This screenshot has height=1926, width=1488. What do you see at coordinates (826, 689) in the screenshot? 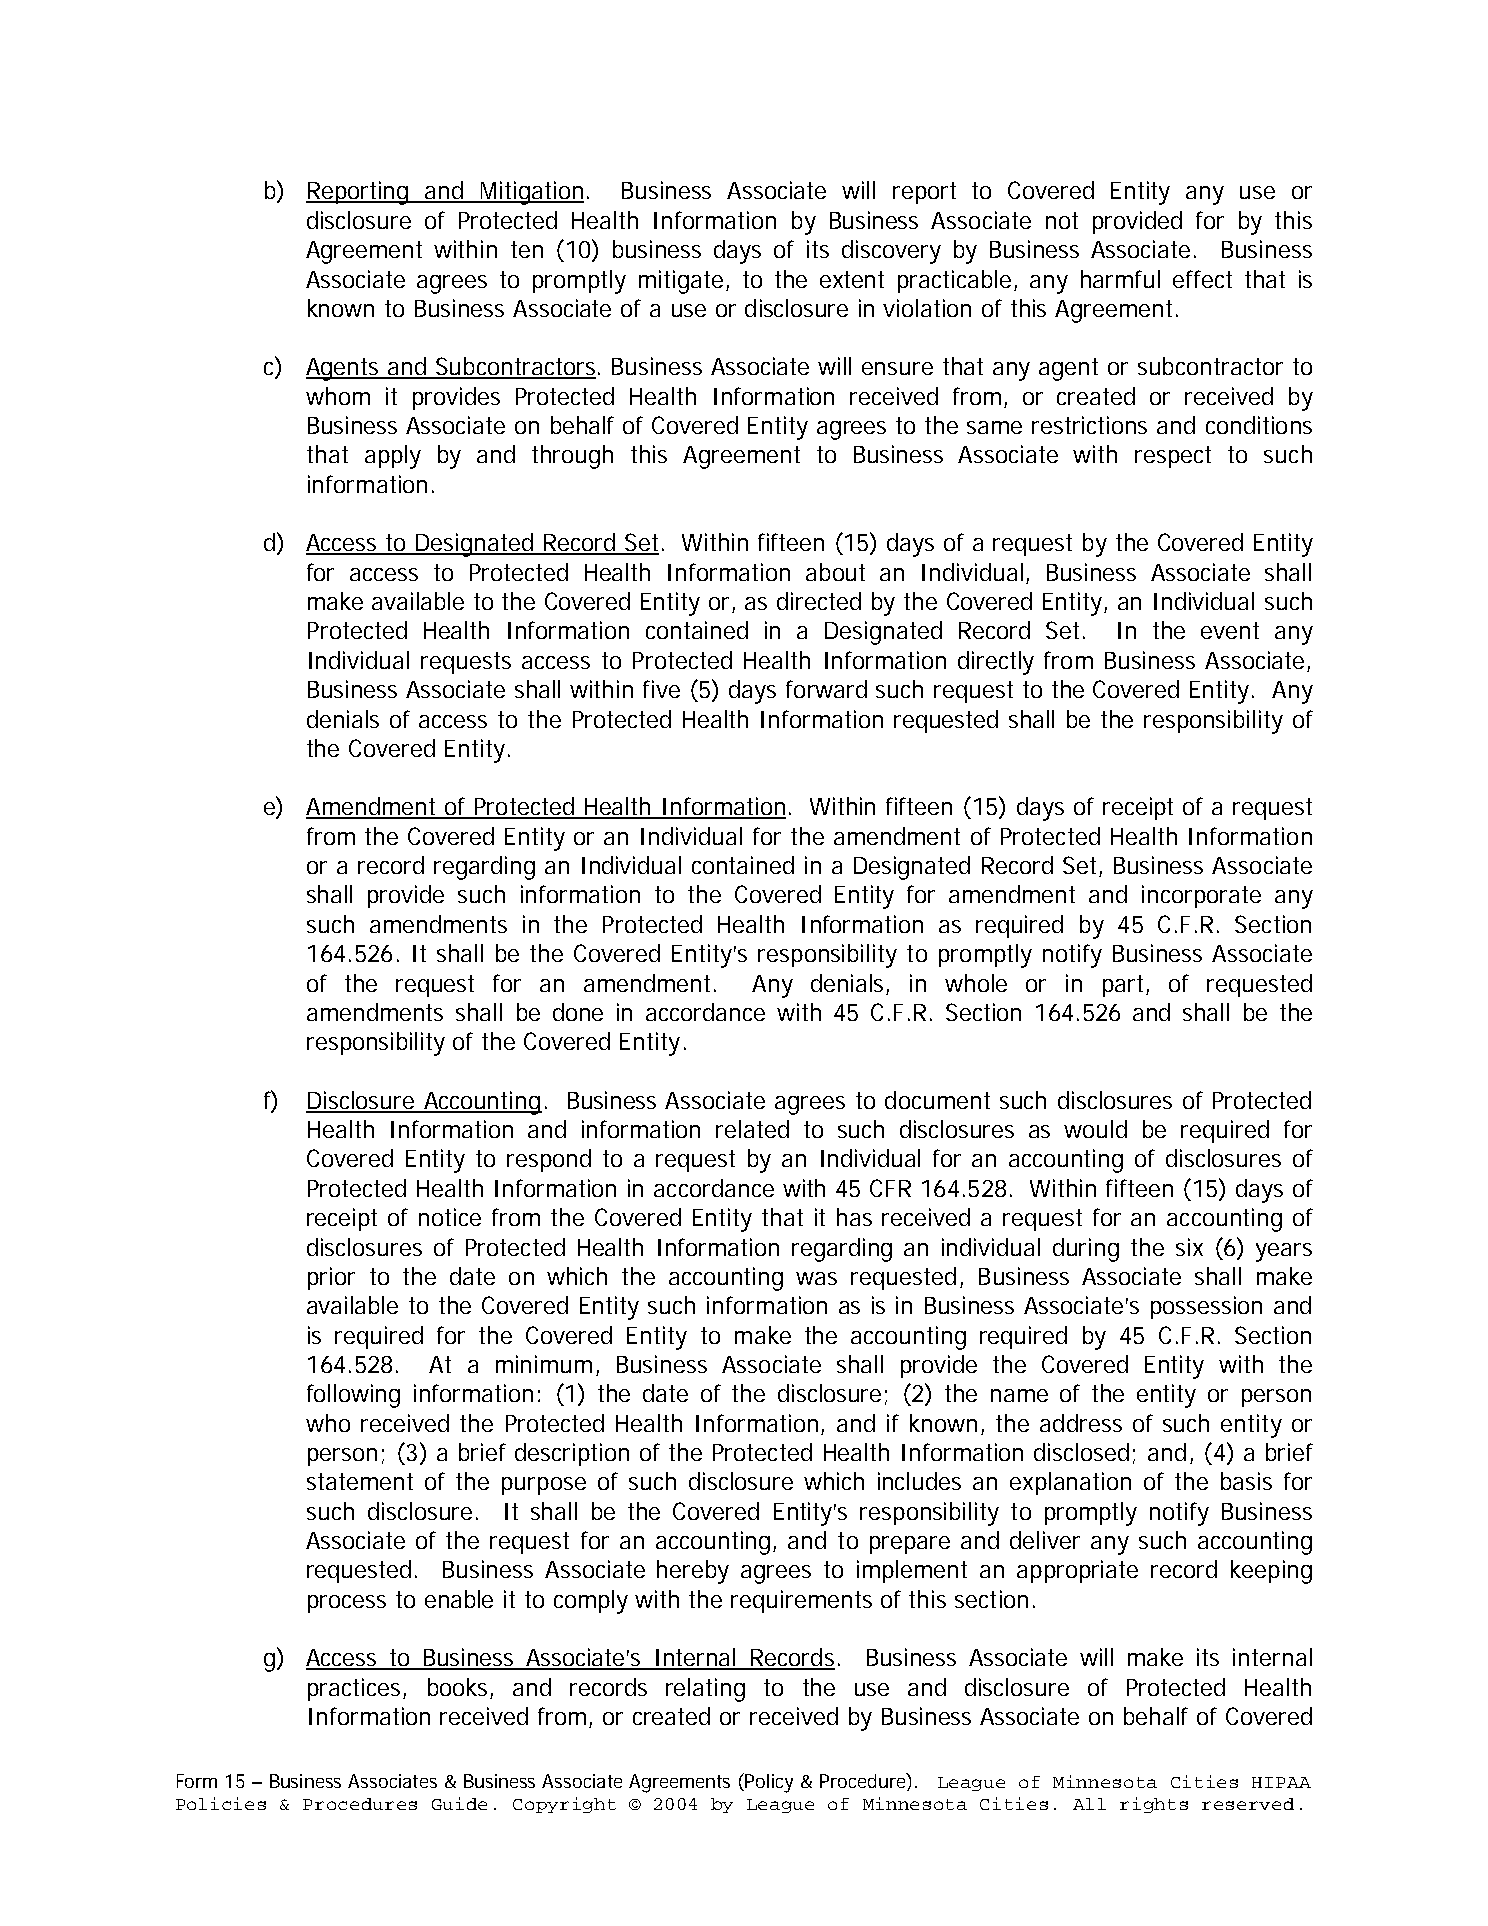
I see `forward` at bounding box center [826, 689].
